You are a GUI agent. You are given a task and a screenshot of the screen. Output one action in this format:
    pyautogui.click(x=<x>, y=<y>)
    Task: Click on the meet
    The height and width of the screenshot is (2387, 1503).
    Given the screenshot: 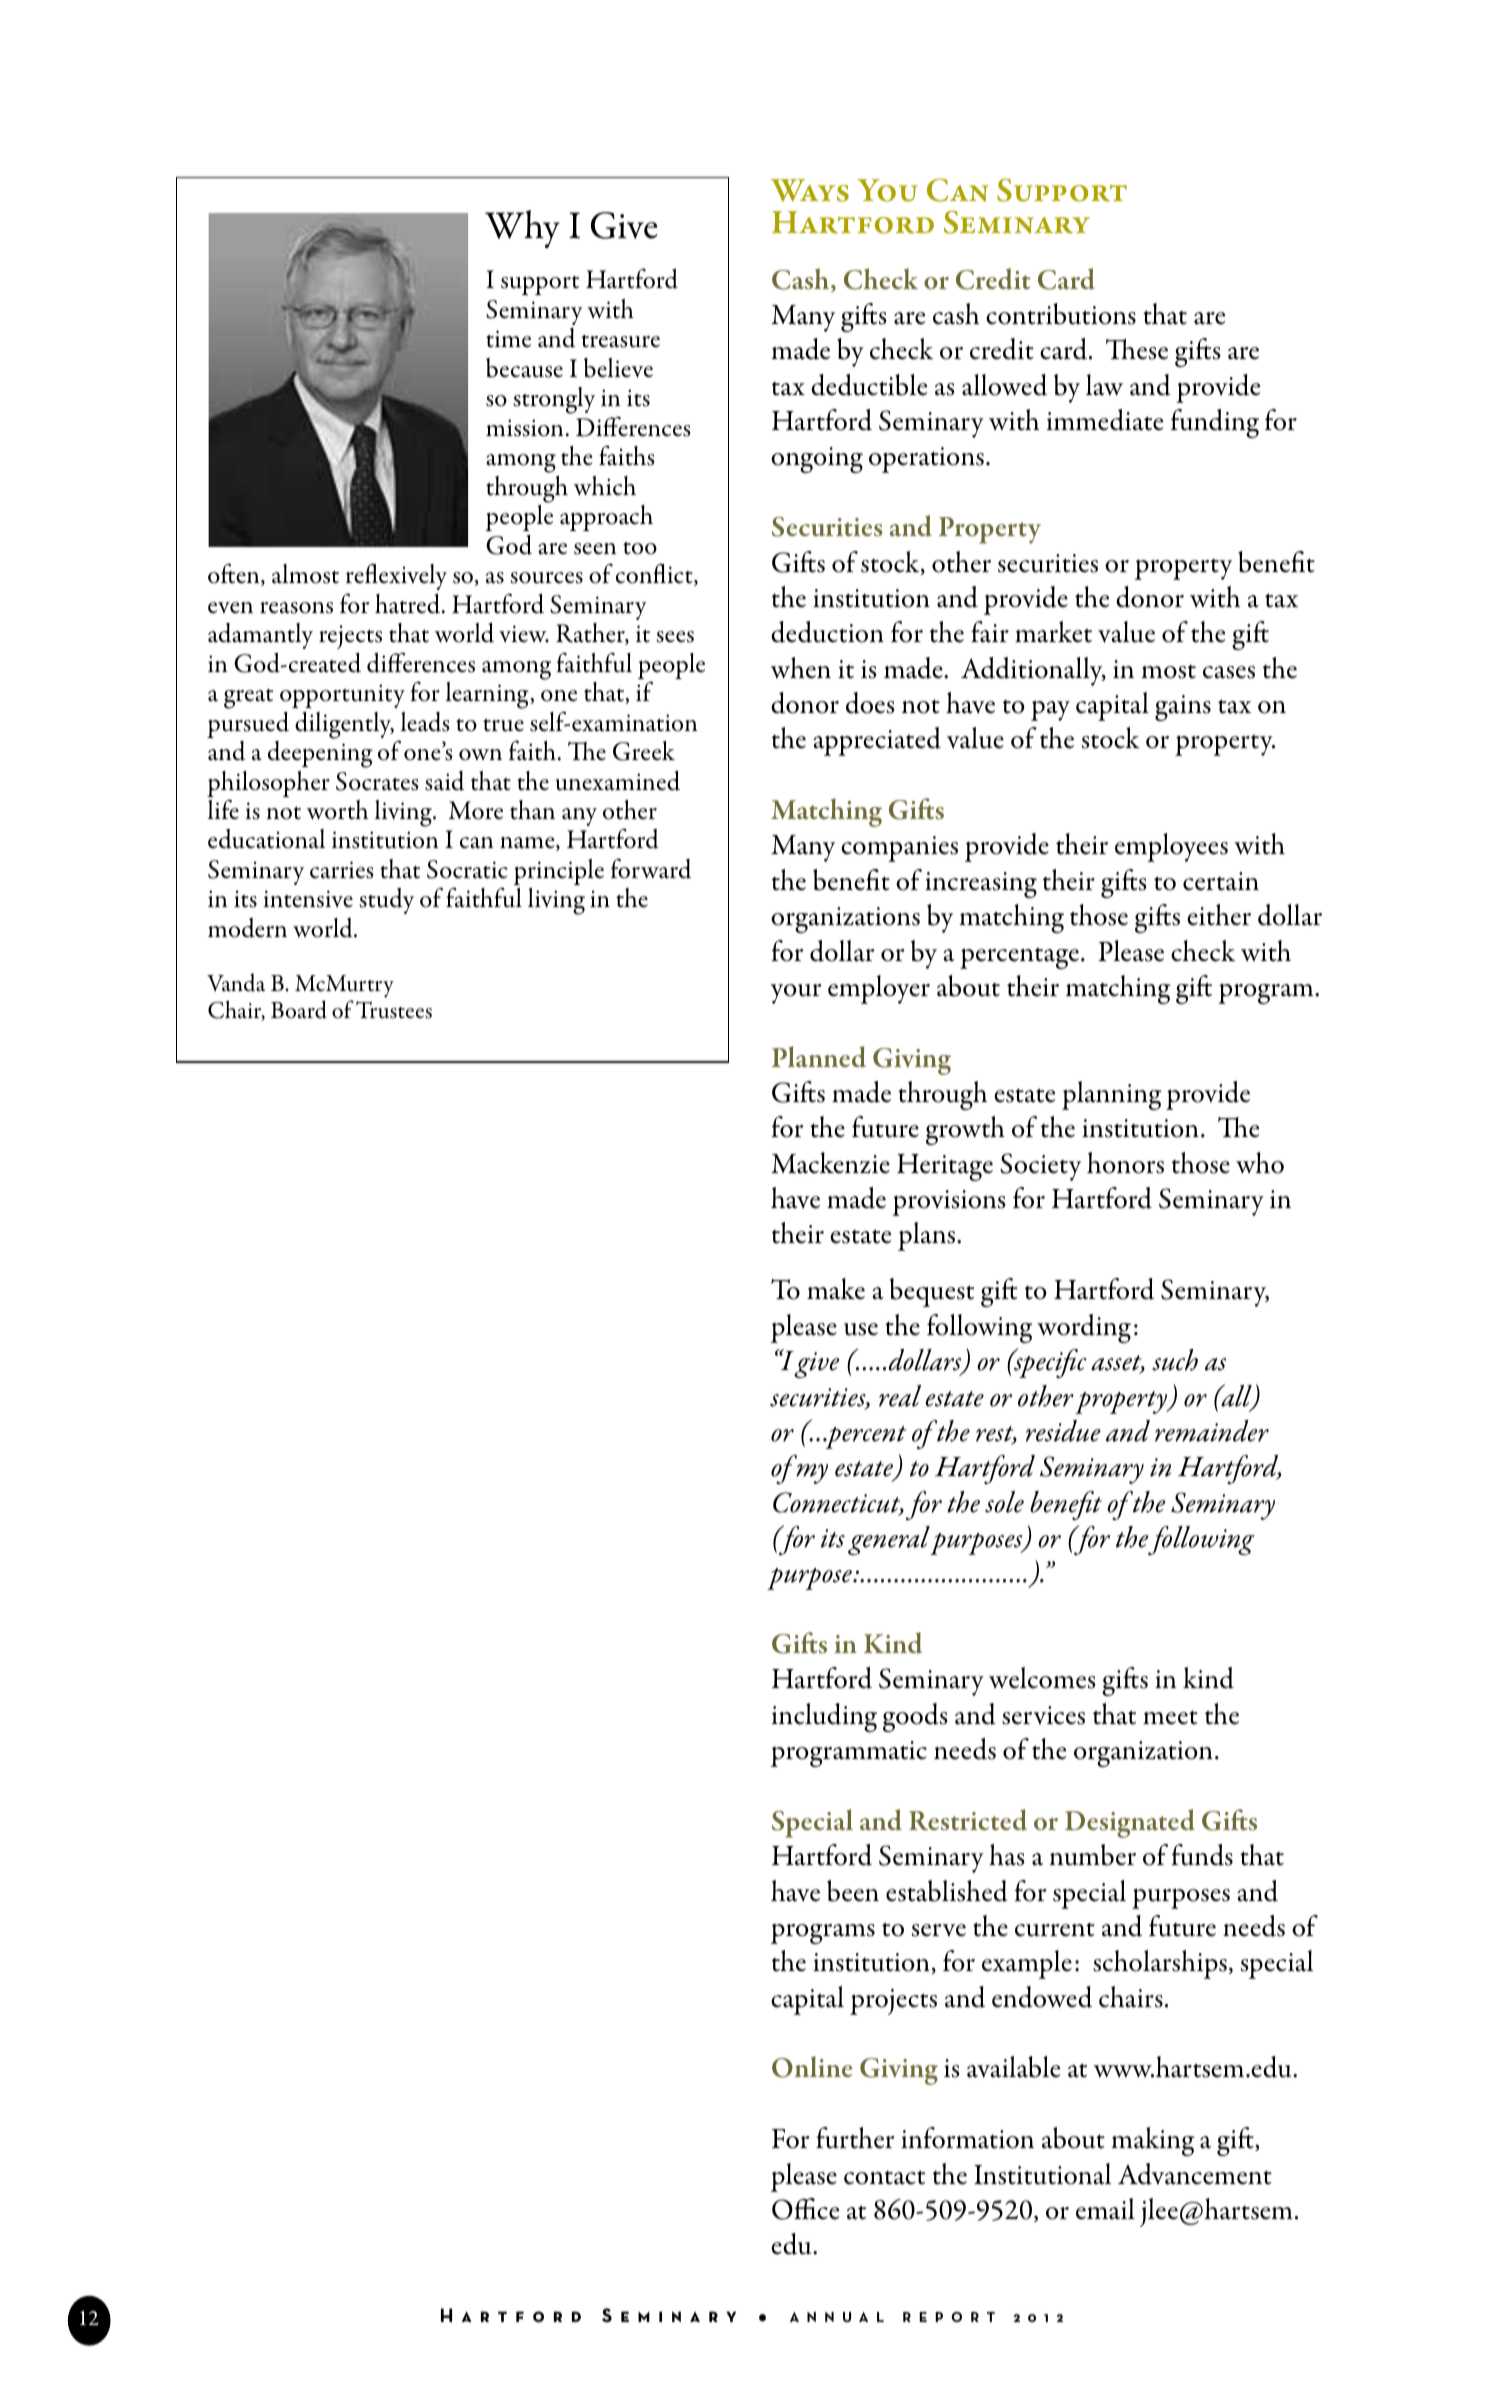 What is the action you would take?
    pyautogui.click(x=1170, y=1717)
